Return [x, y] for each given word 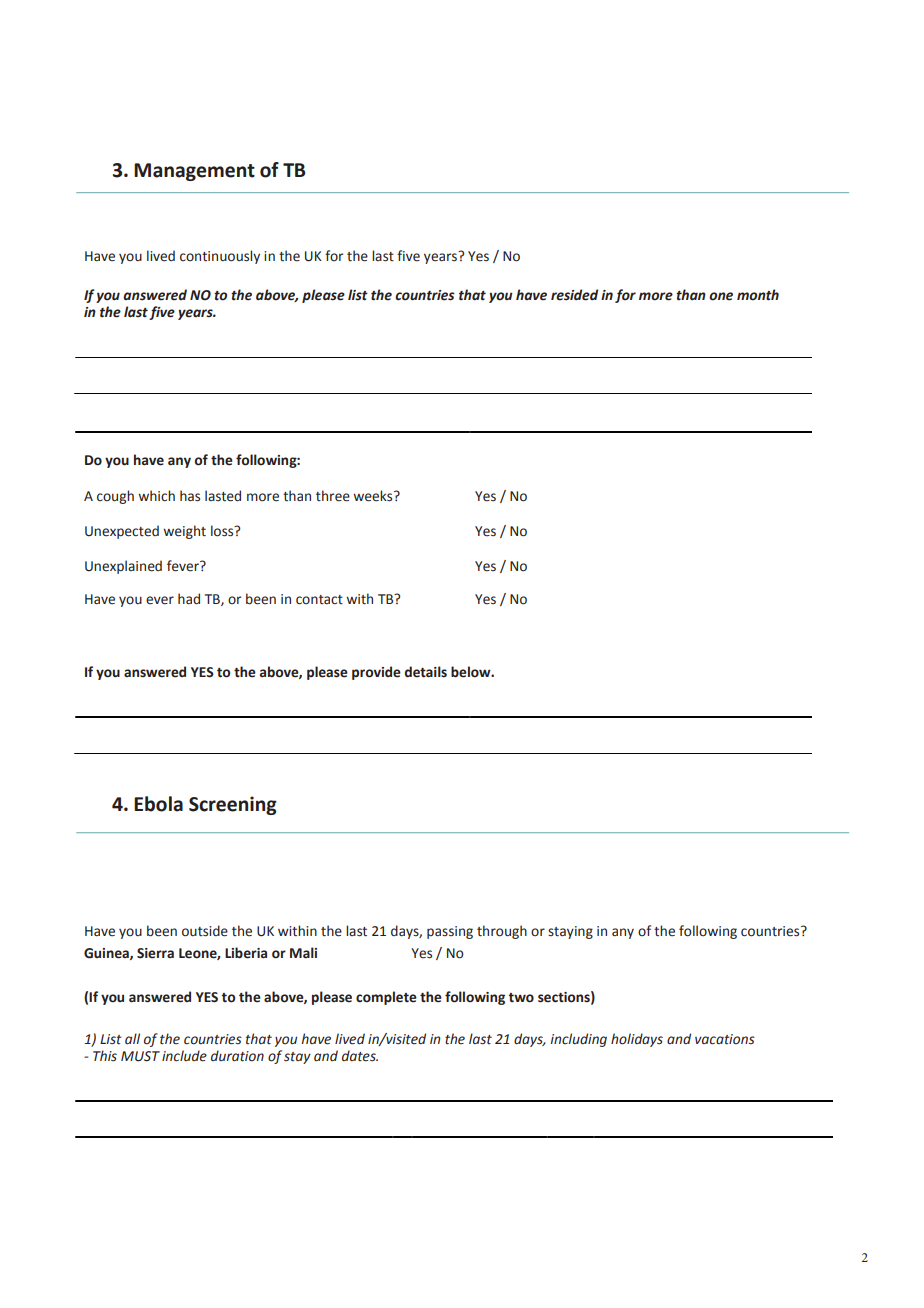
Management [194, 172]
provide [376, 673]
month [758, 295]
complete [386, 998]
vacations [725, 1039]
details [426, 672]
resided [574, 295]
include [184, 1056]
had [189, 599]
